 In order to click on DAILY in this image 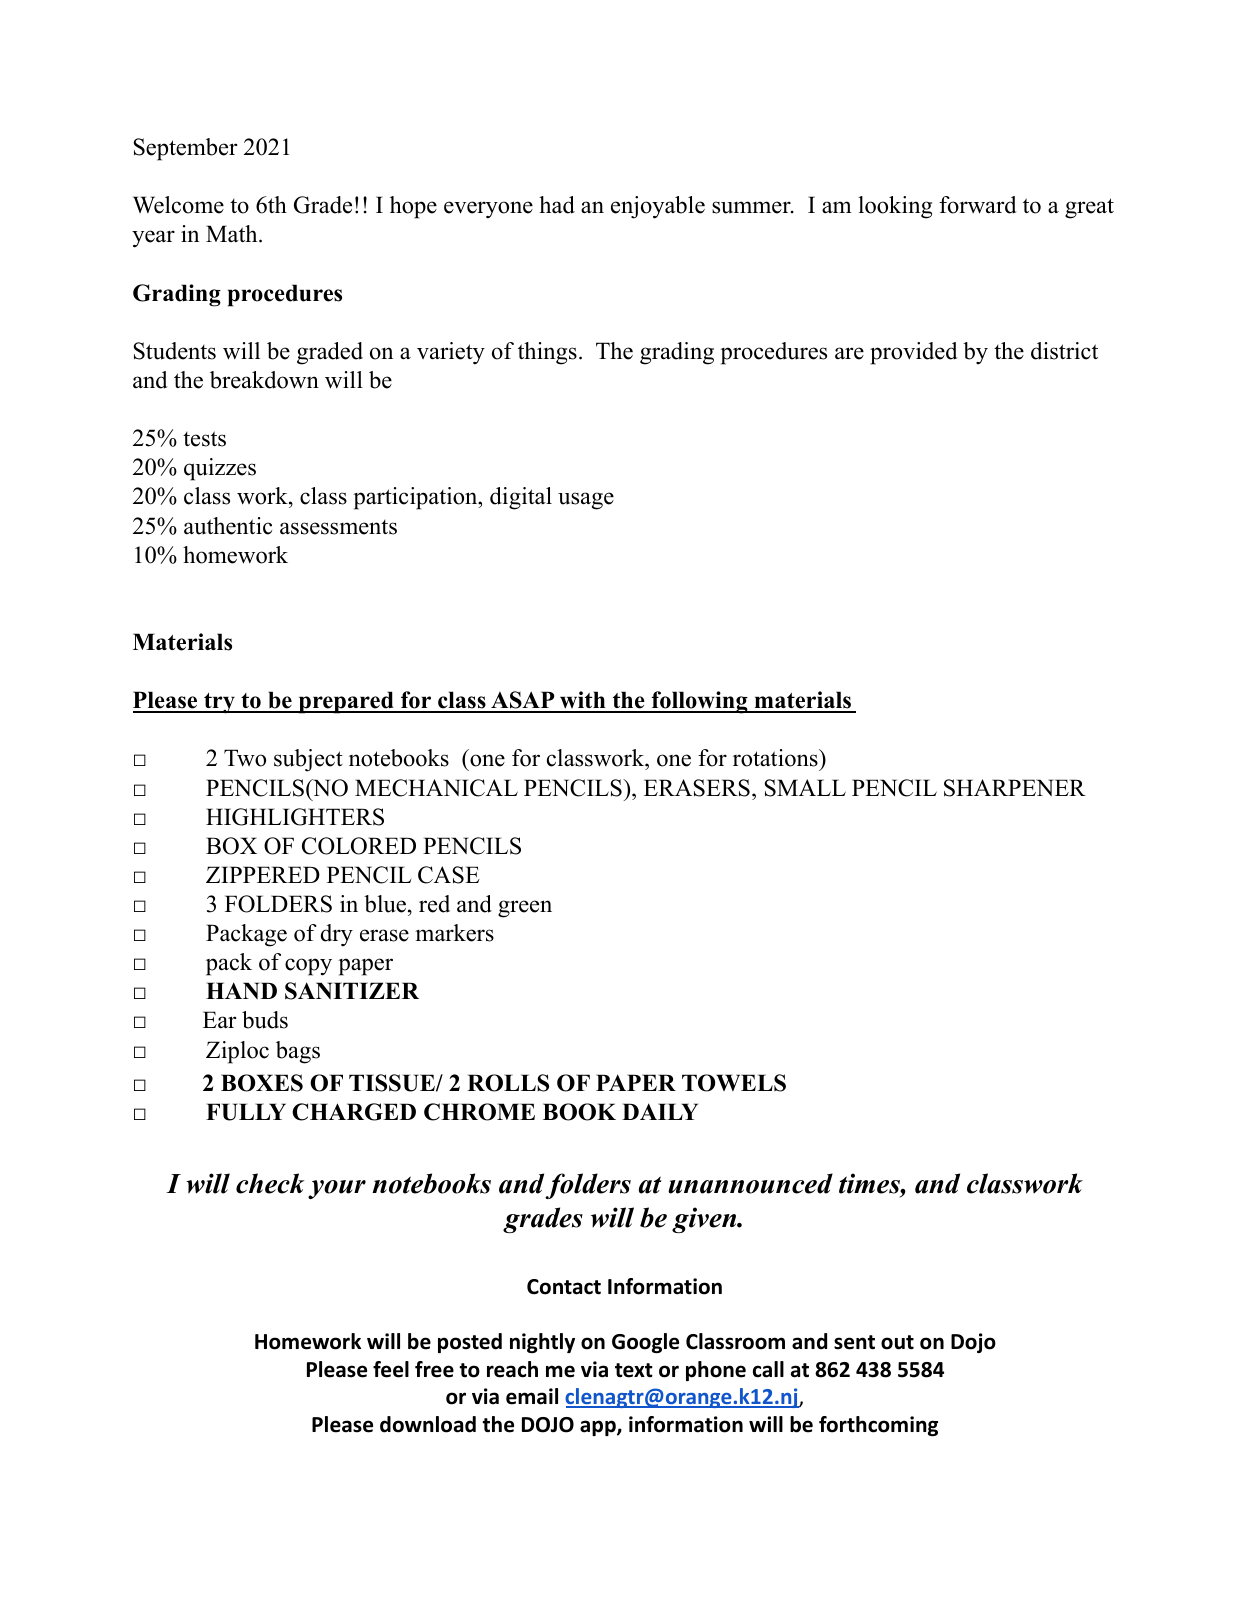, I will do `click(660, 1111)`.
